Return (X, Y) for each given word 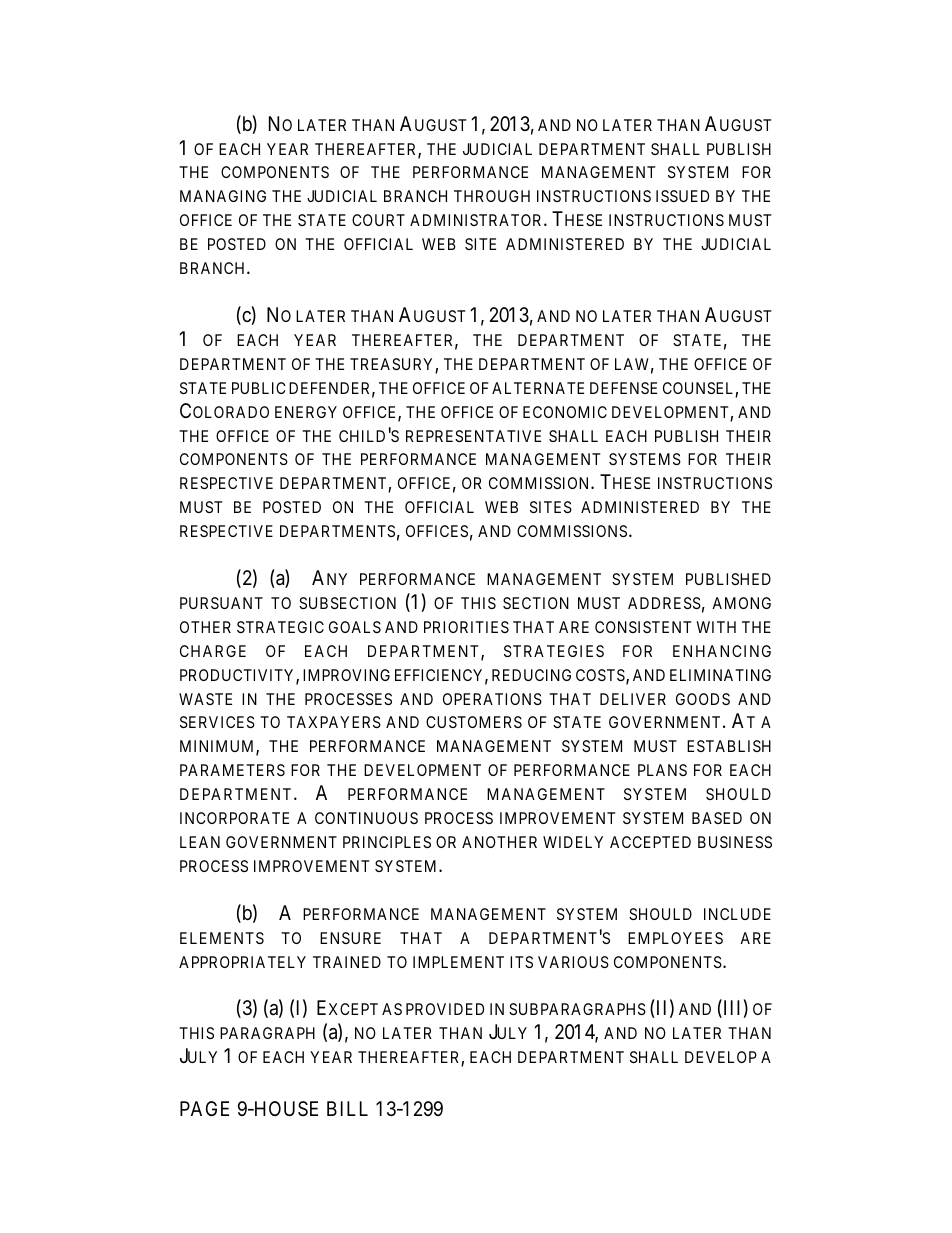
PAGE (204, 1108)
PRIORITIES (466, 627)
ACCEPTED (650, 842)
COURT (378, 220)
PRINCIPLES (387, 842)
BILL (347, 1108)
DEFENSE (623, 388)
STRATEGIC (280, 627)
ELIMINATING (720, 675)
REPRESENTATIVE (473, 436)
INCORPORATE (234, 818)
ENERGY (306, 412)
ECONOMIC (565, 412)
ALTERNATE (538, 388)
